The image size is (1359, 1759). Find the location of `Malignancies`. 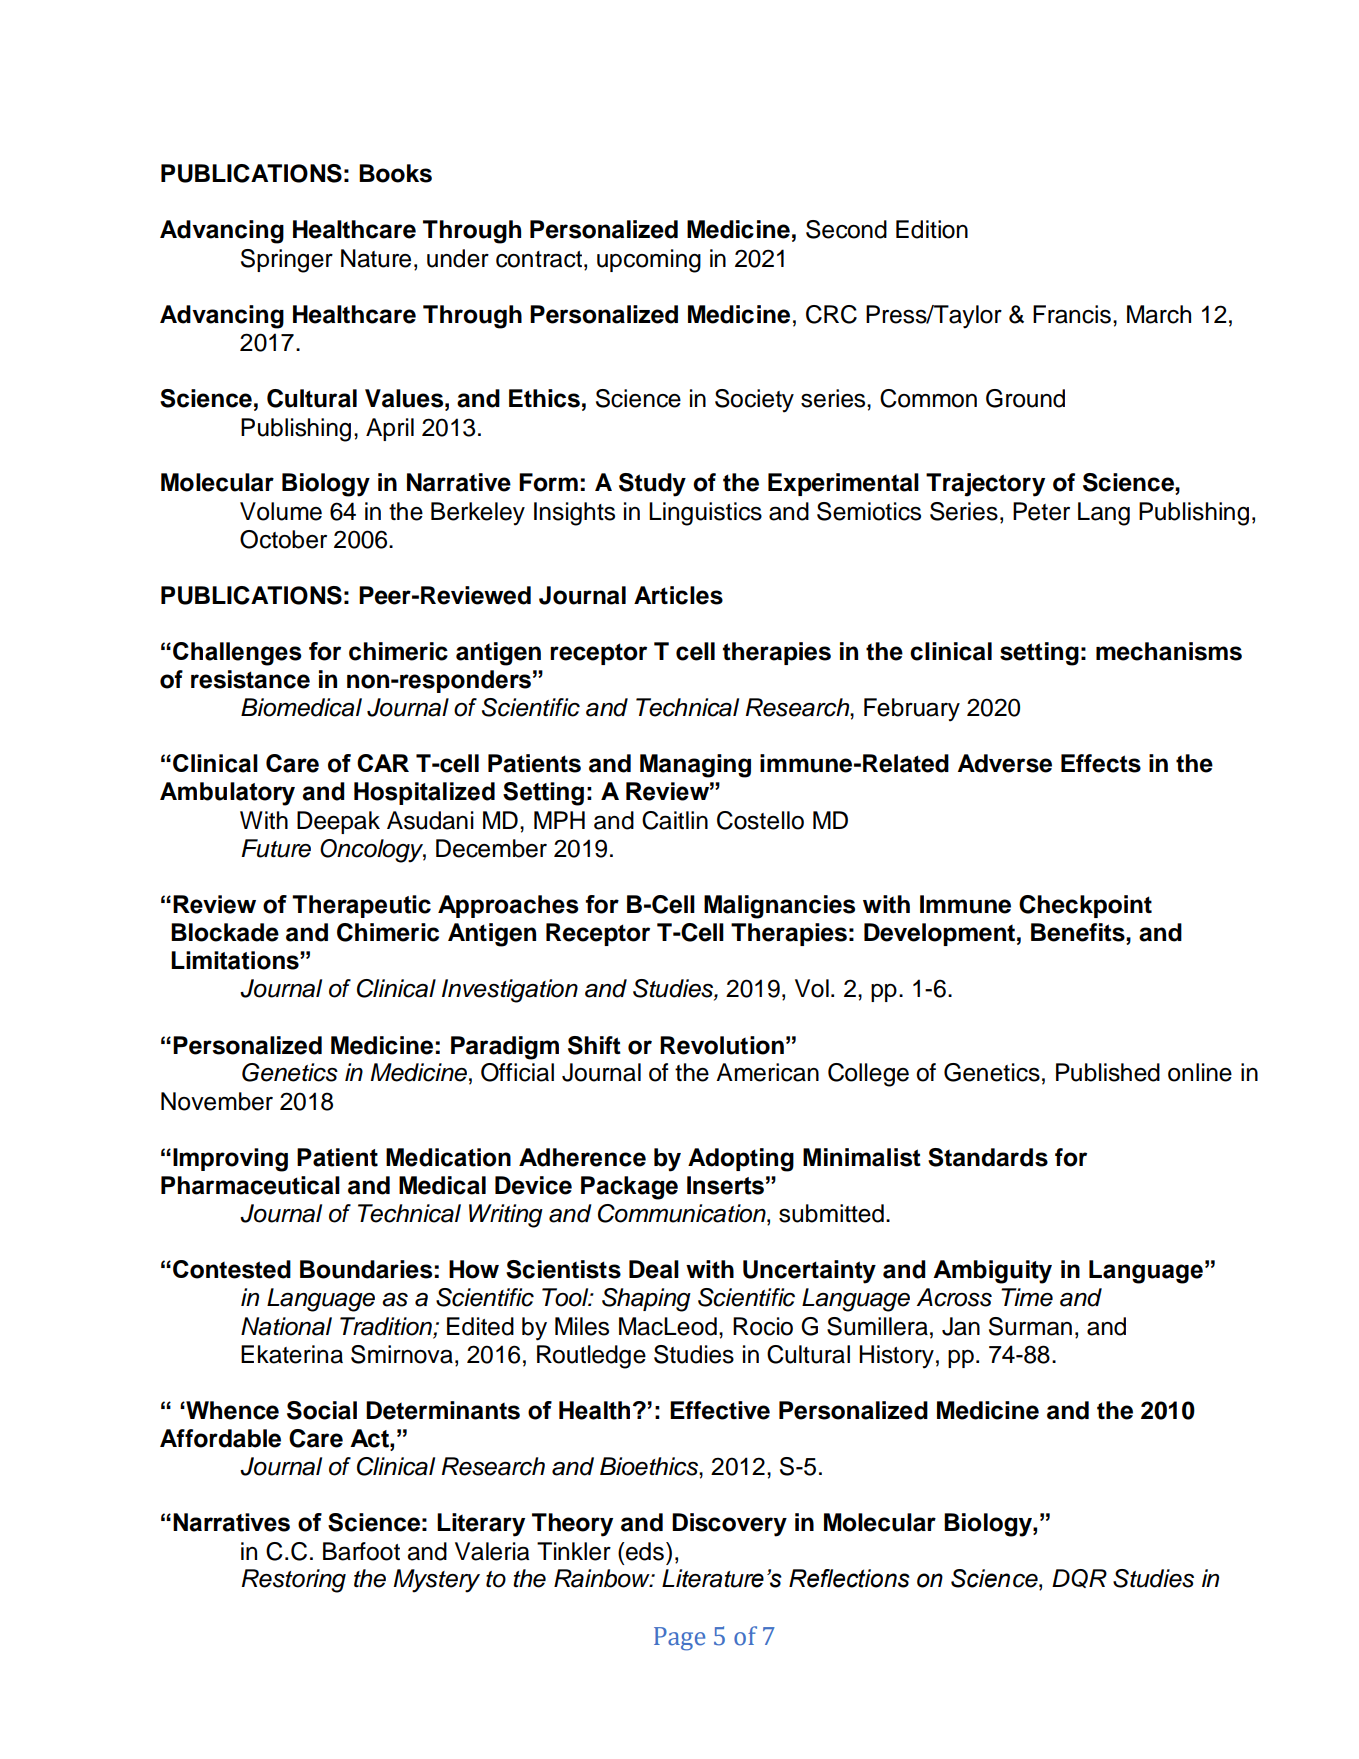

Malignancies is located at coordinates (779, 907).
